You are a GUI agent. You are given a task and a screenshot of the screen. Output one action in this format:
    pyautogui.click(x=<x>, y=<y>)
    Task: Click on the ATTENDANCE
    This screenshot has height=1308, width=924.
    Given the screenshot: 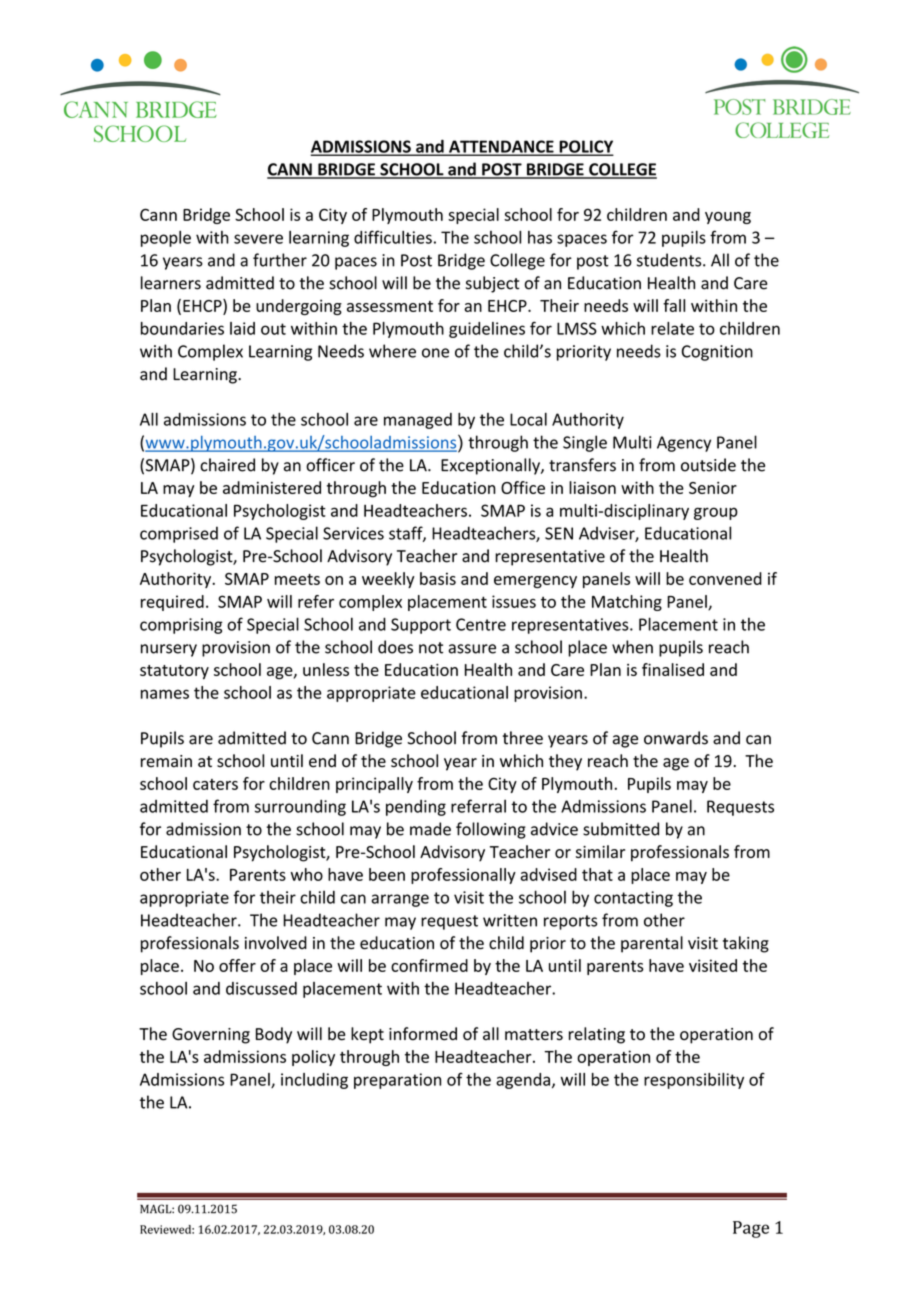 What is the action you would take?
    pyautogui.click(x=501, y=147)
